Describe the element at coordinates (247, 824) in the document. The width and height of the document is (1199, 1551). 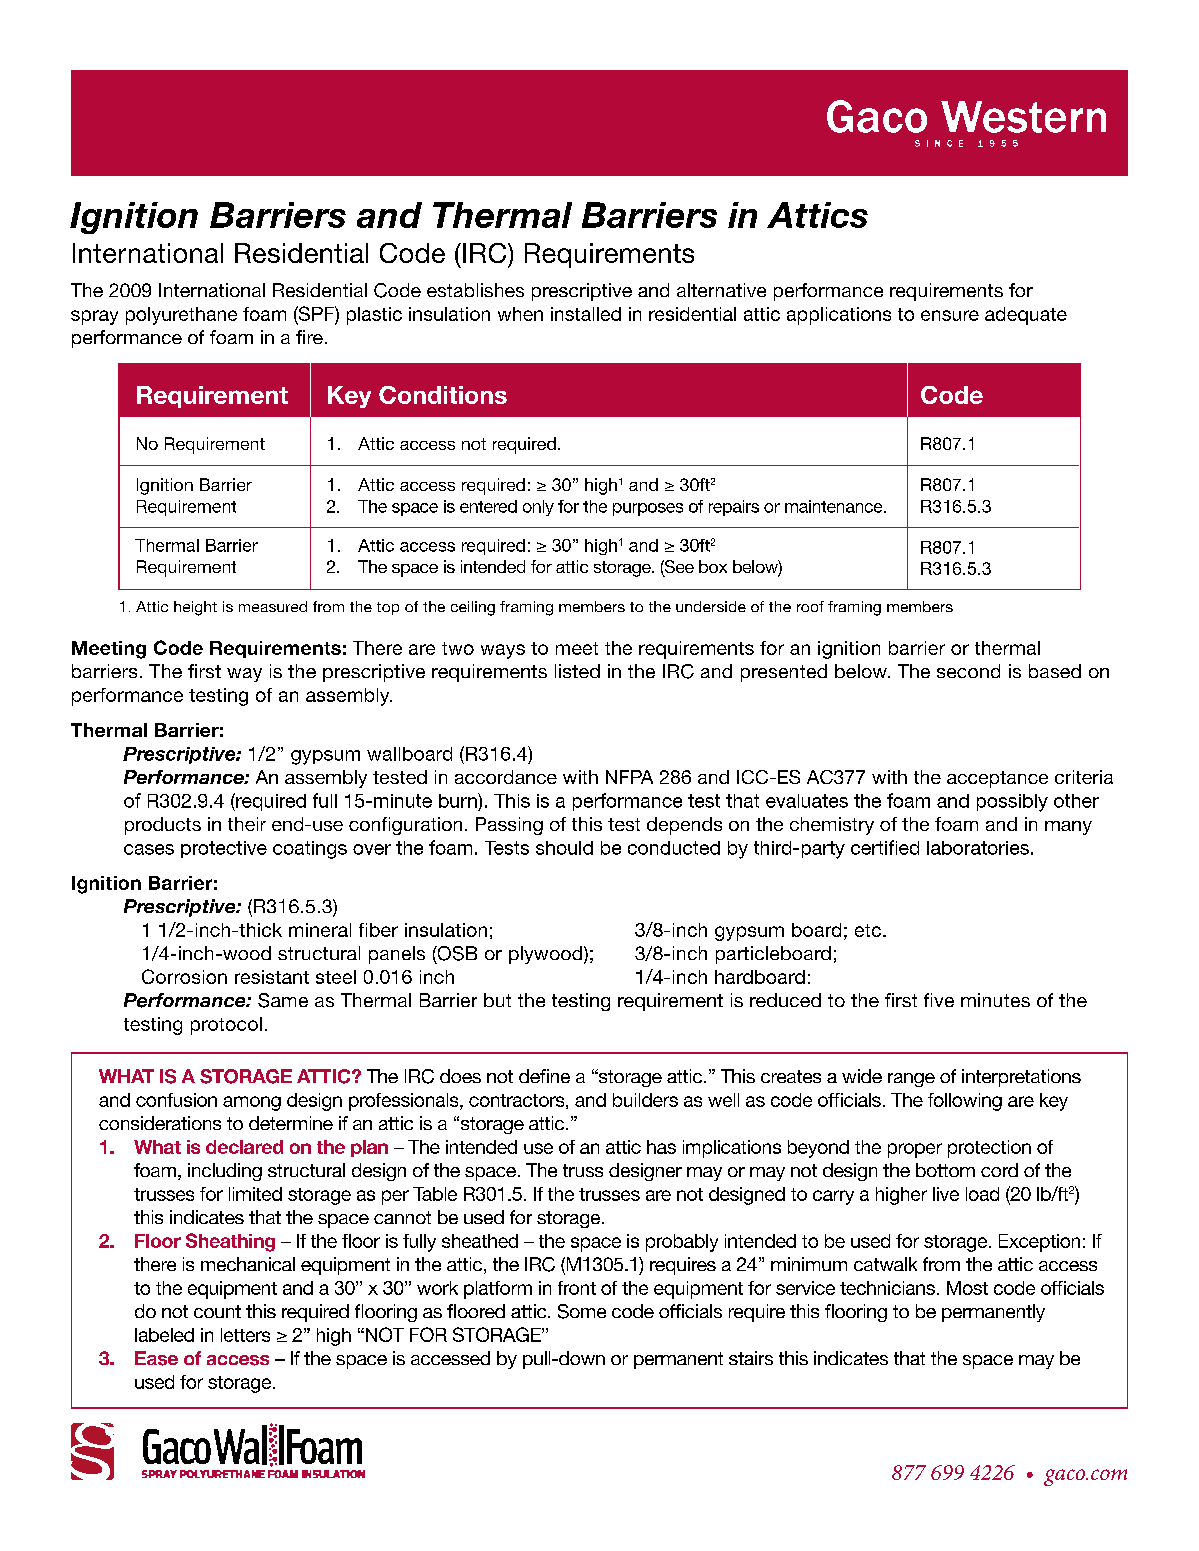
I see `their` at that location.
